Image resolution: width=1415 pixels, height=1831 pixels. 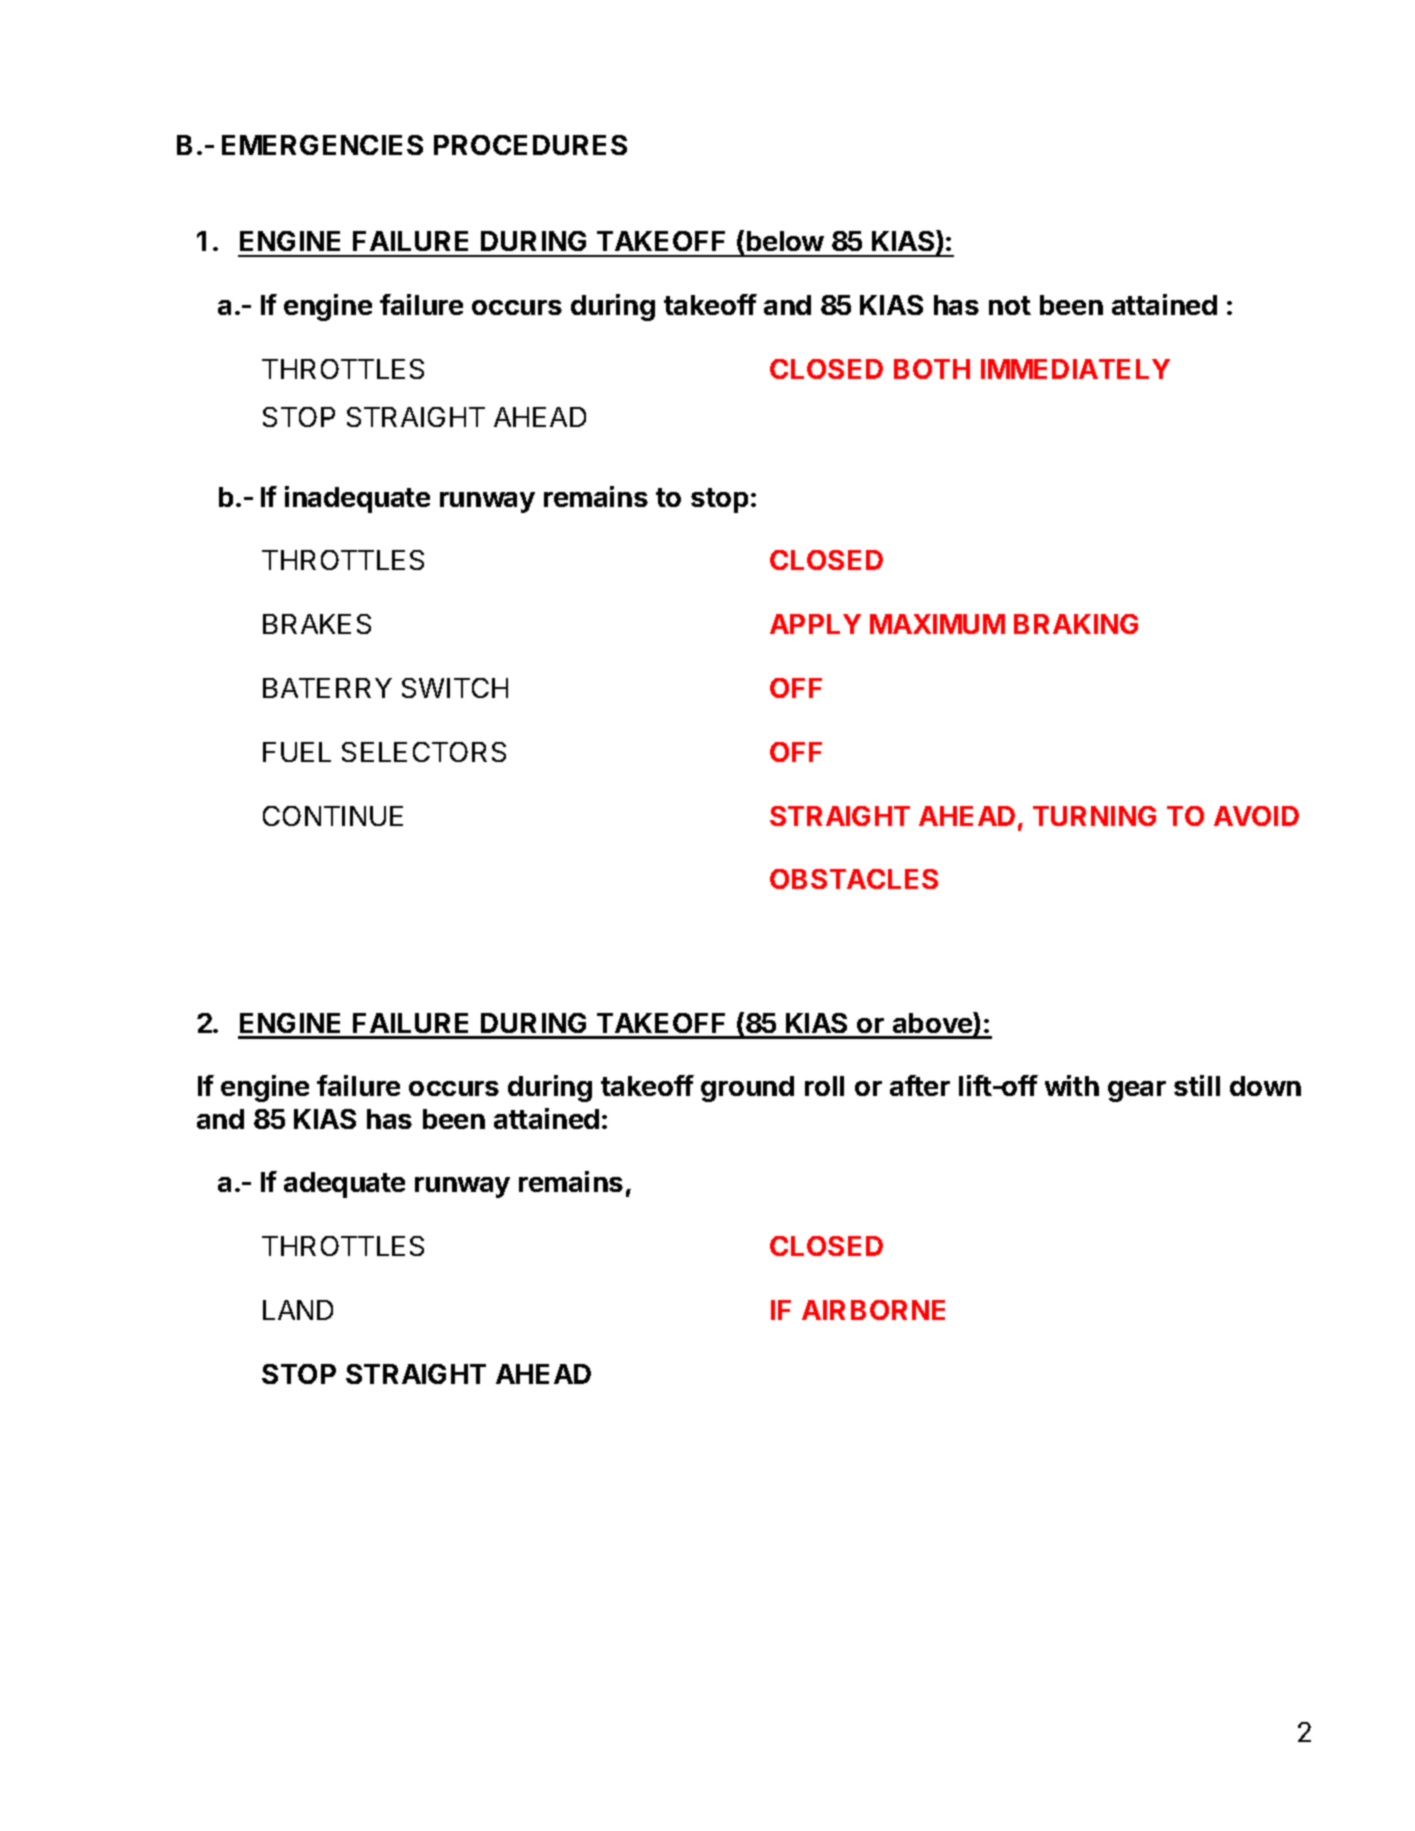 I want to click on not, so click(x=1010, y=305).
